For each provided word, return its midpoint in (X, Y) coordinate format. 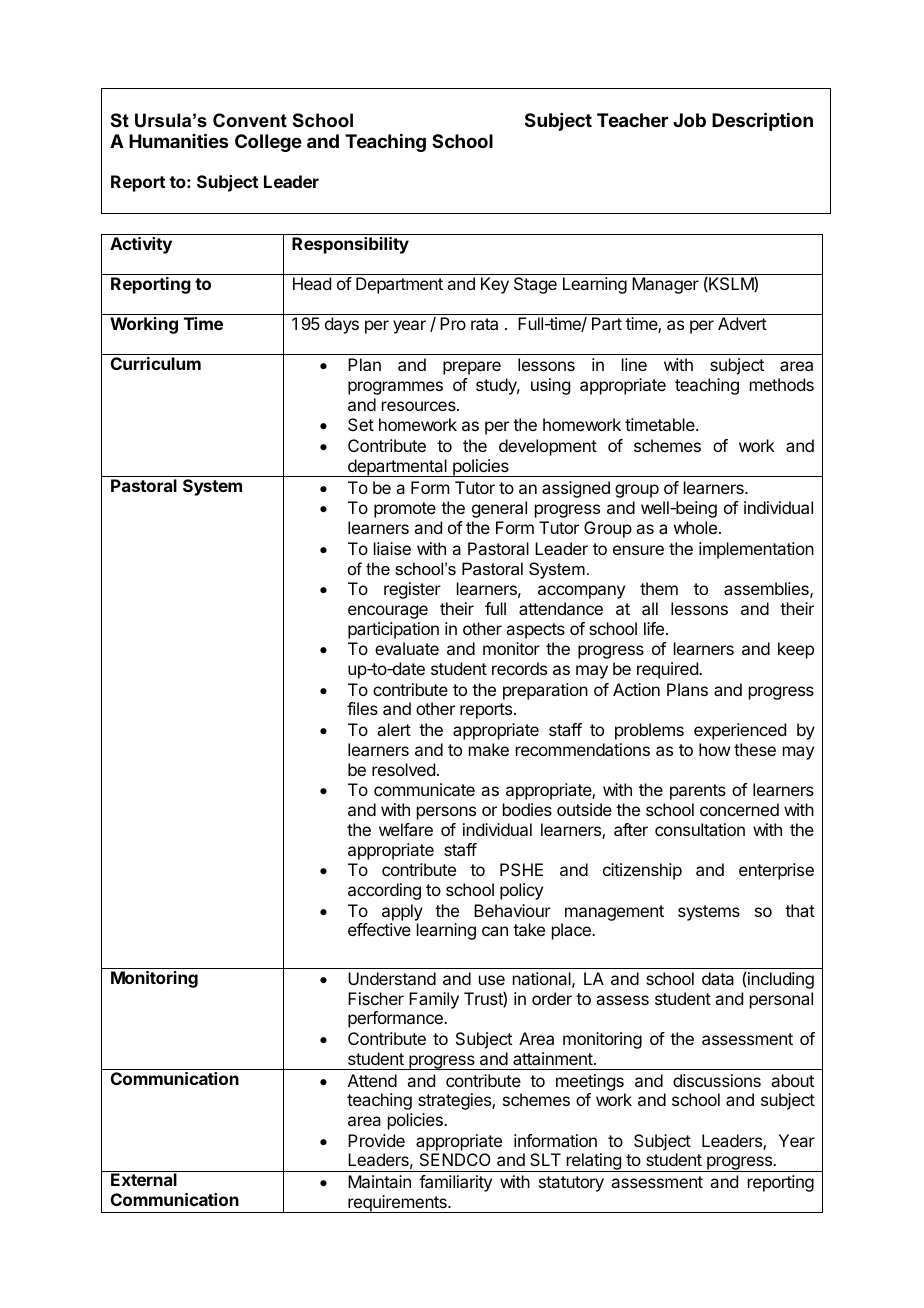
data (718, 978)
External (144, 1179)
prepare (472, 368)
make (489, 749)
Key (495, 285)
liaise (392, 548)
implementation (756, 550)
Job (689, 120)
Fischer (376, 998)
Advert (742, 323)
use (492, 980)
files (362, 708)
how (714, 749)
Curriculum (156, 363)
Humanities (178, 140)
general (499, 509)
